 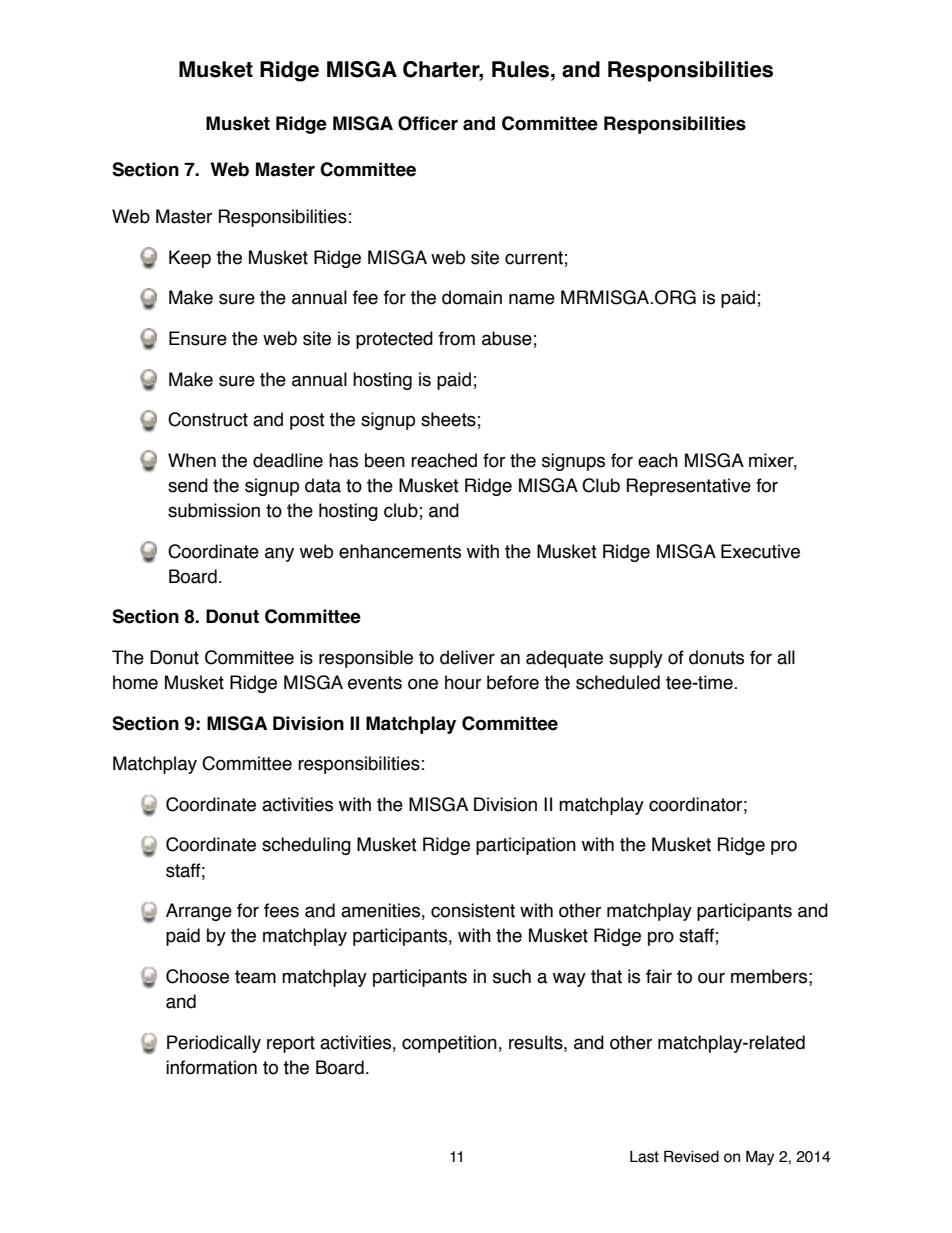 I want to click on information, so click(x=211, y=1067).
